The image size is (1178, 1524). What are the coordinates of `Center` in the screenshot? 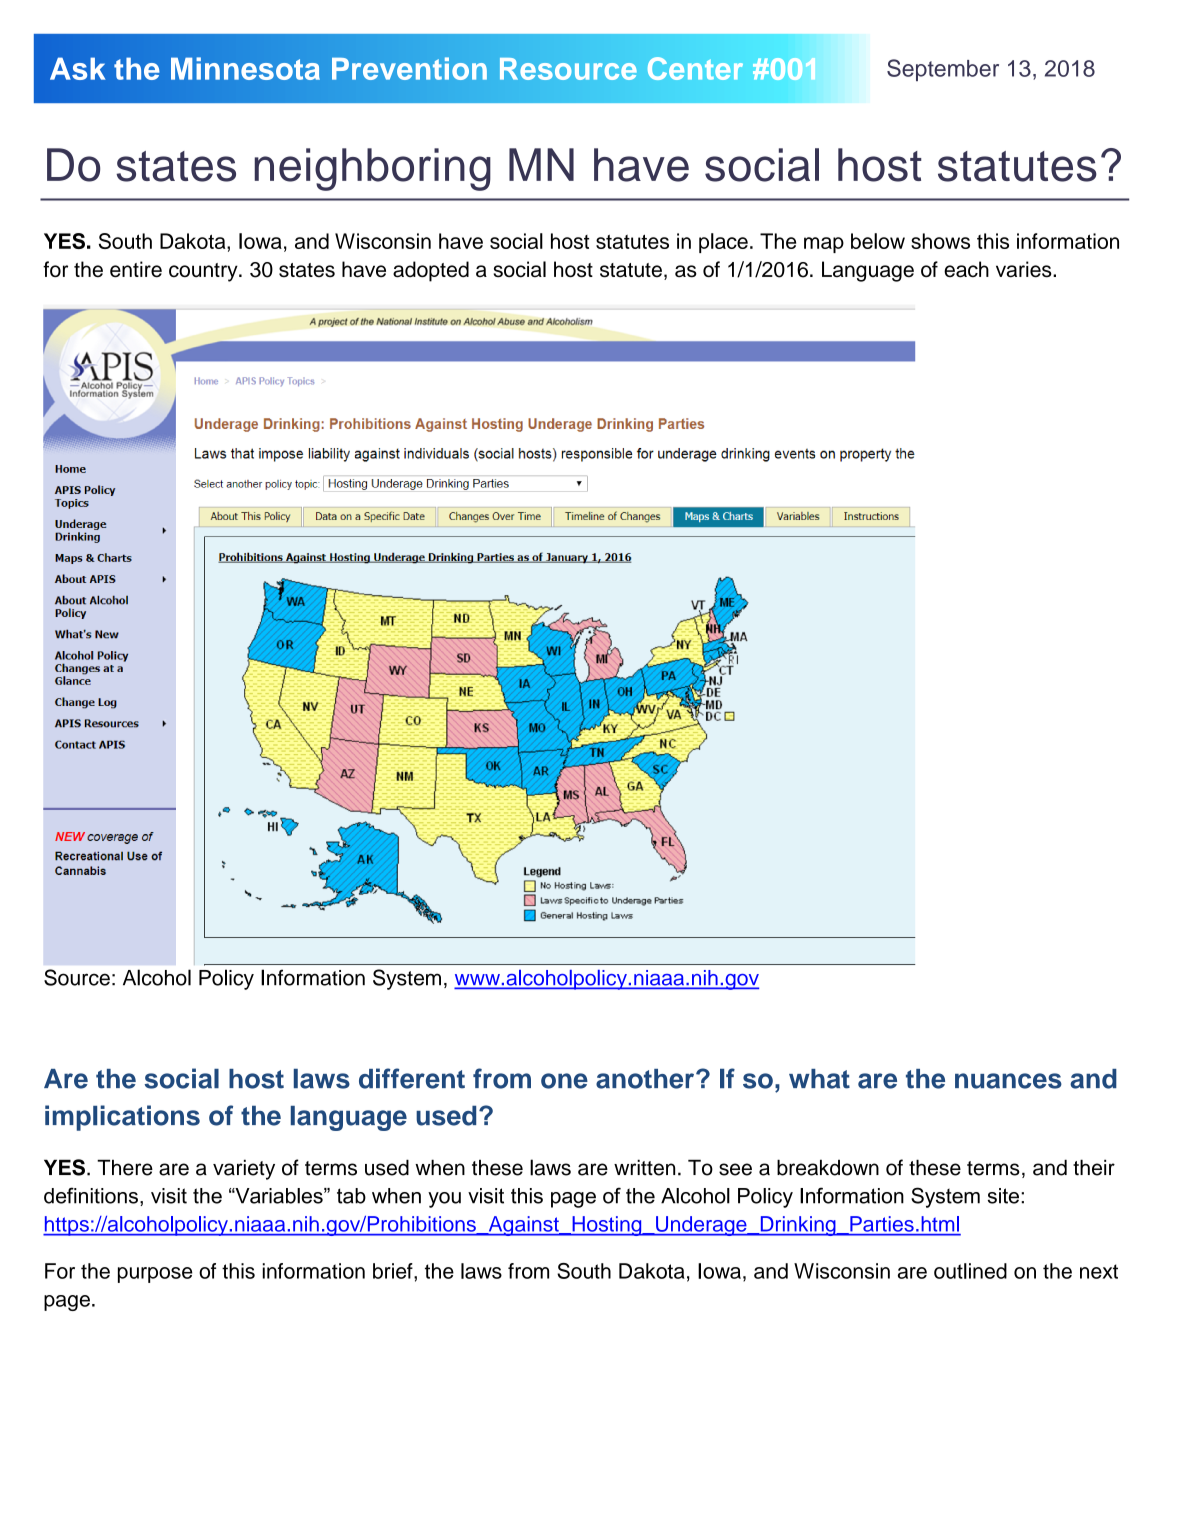 It's located at (695, 68).
